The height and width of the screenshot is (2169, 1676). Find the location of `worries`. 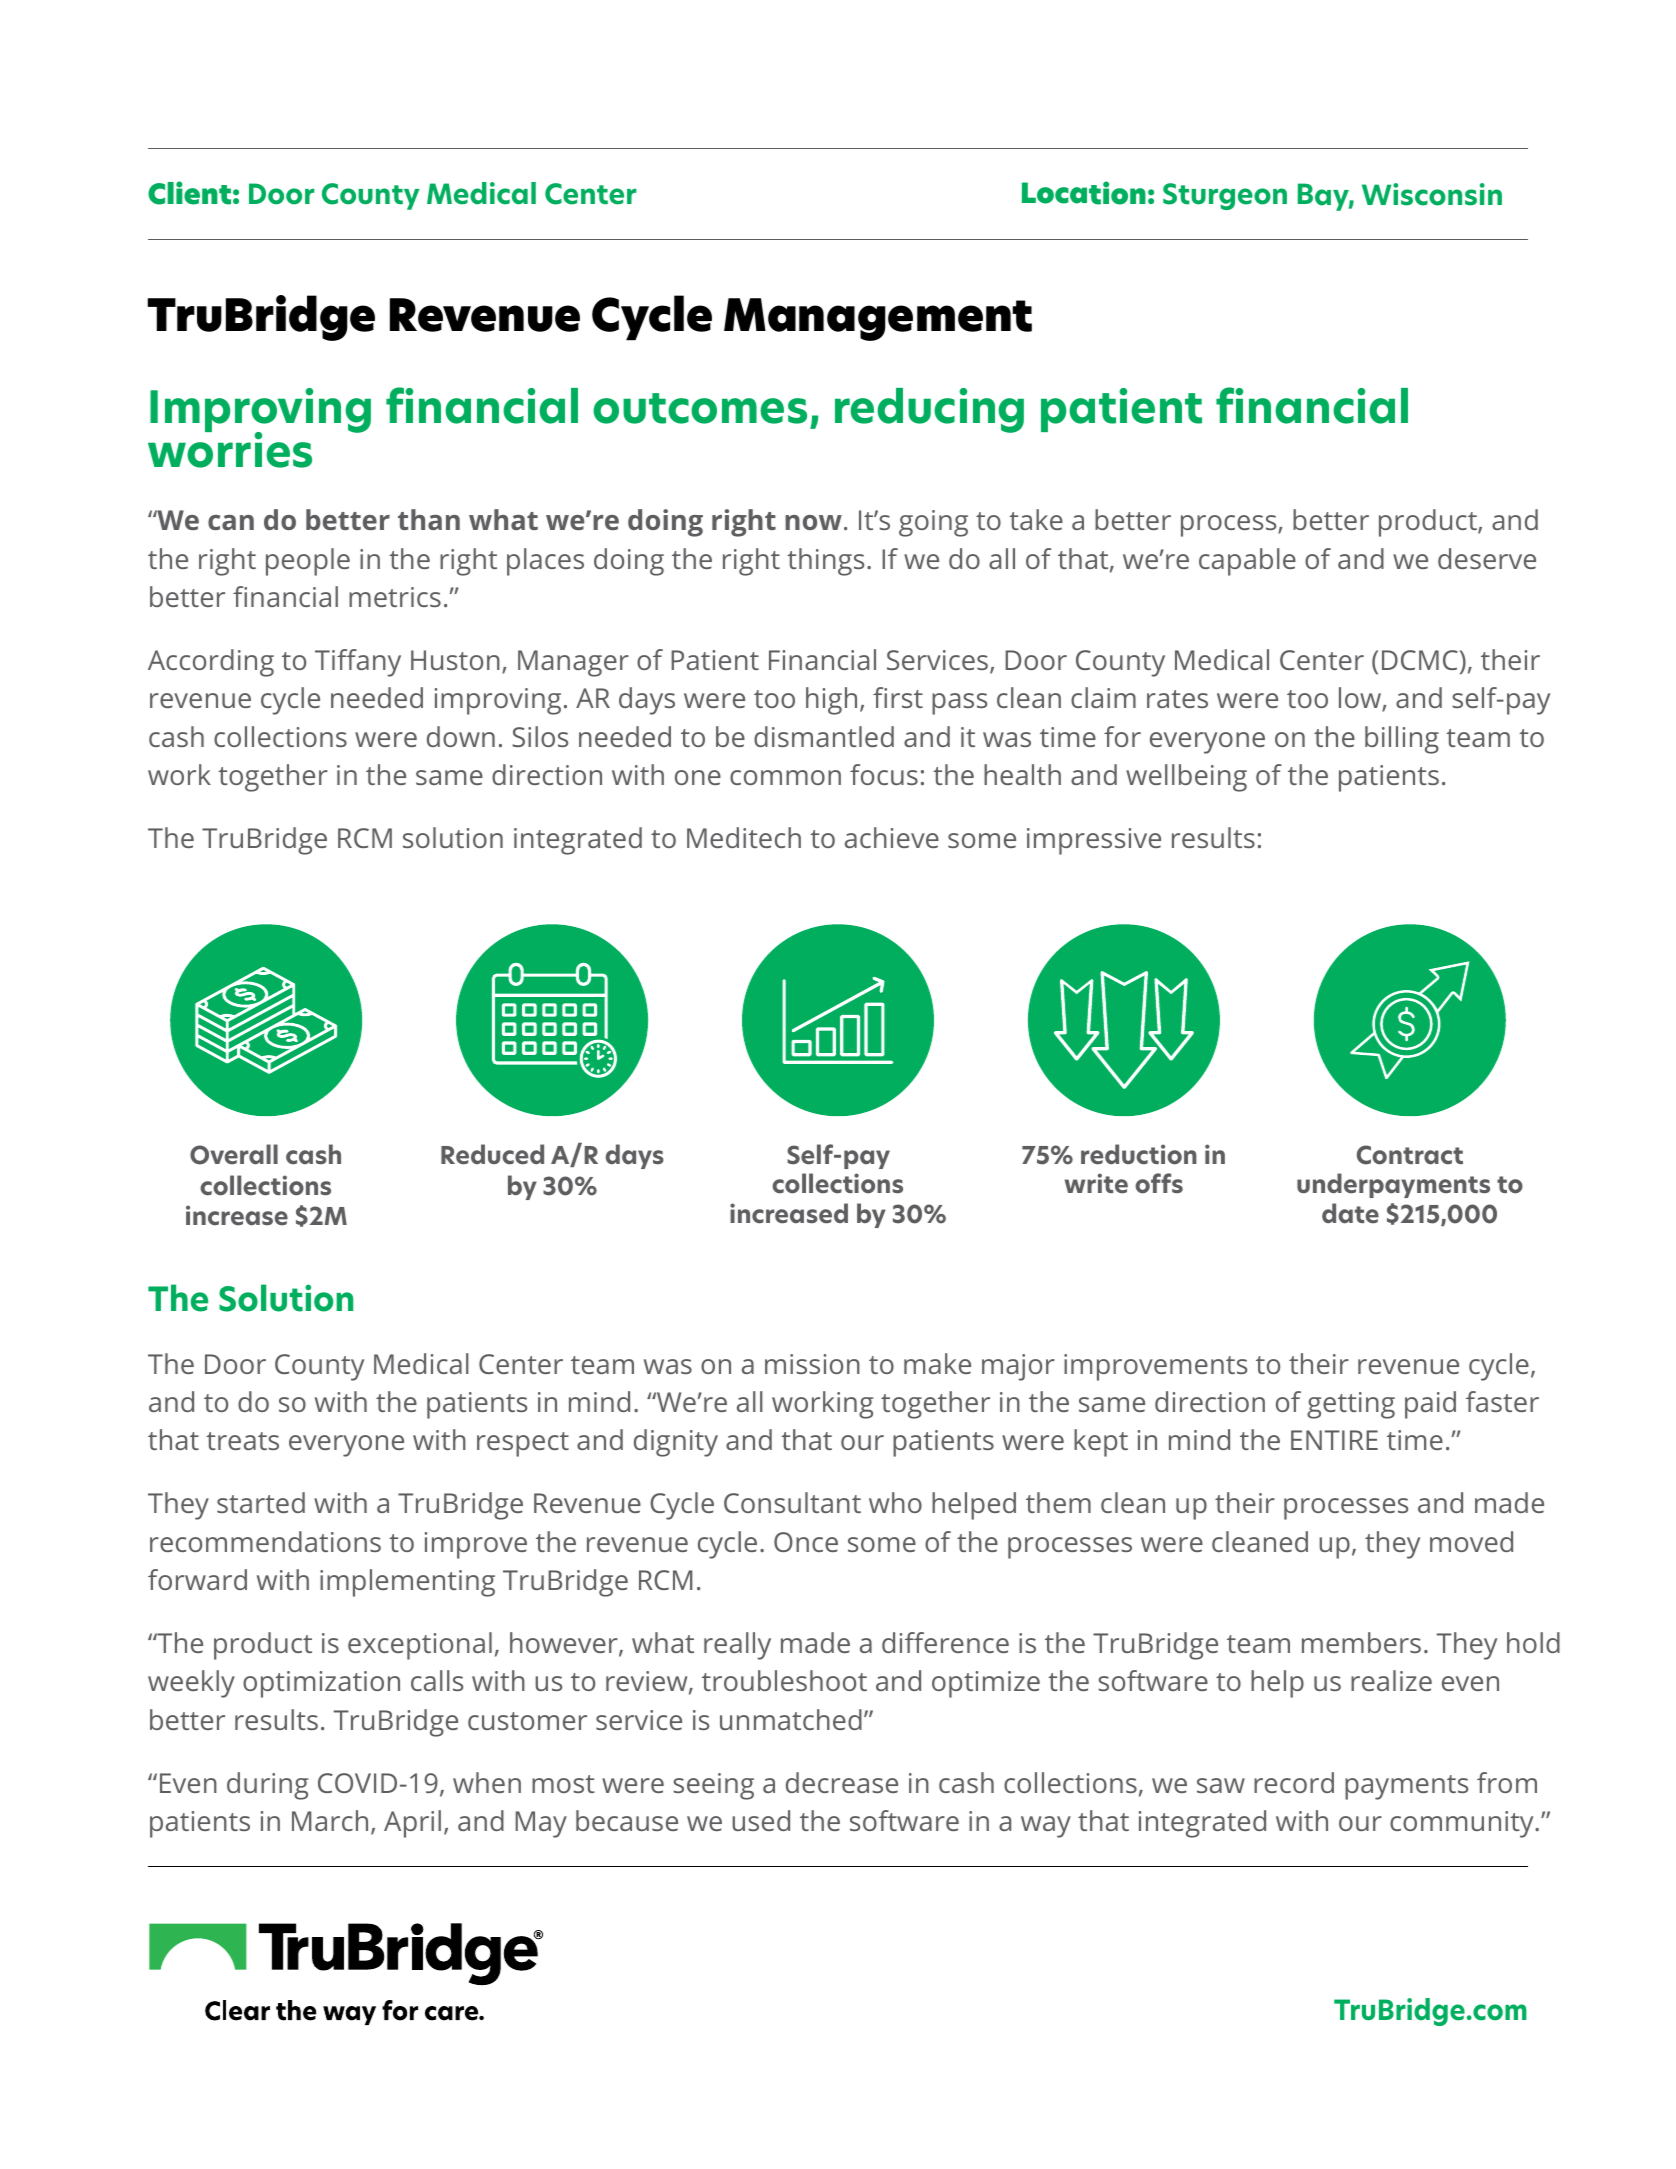

worries is located at coordinates (230, 449).
